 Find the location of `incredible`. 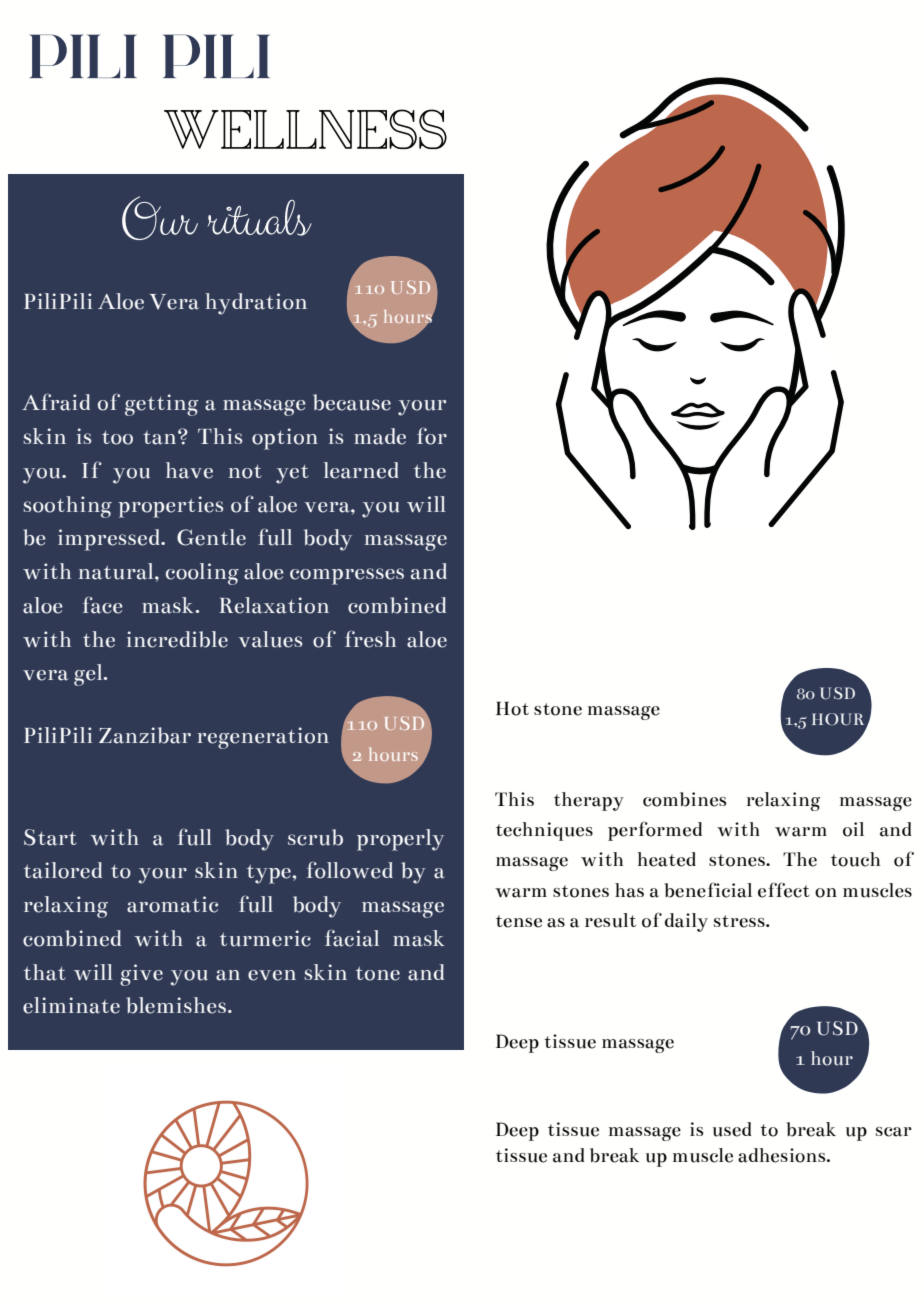

incredible is located at coordinates (177, 639).
